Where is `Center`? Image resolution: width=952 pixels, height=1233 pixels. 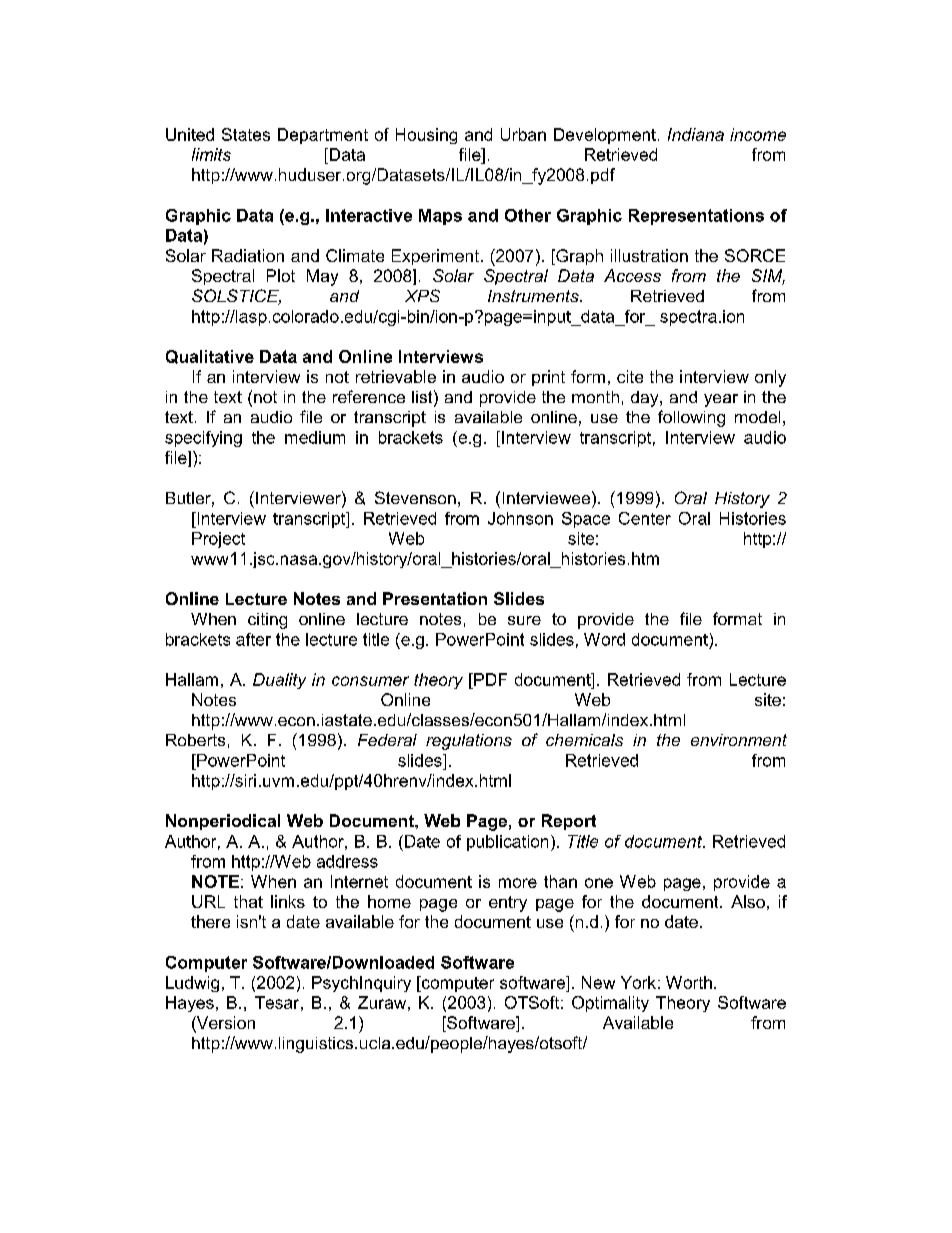
Center is located at coordinates (645, 518).
